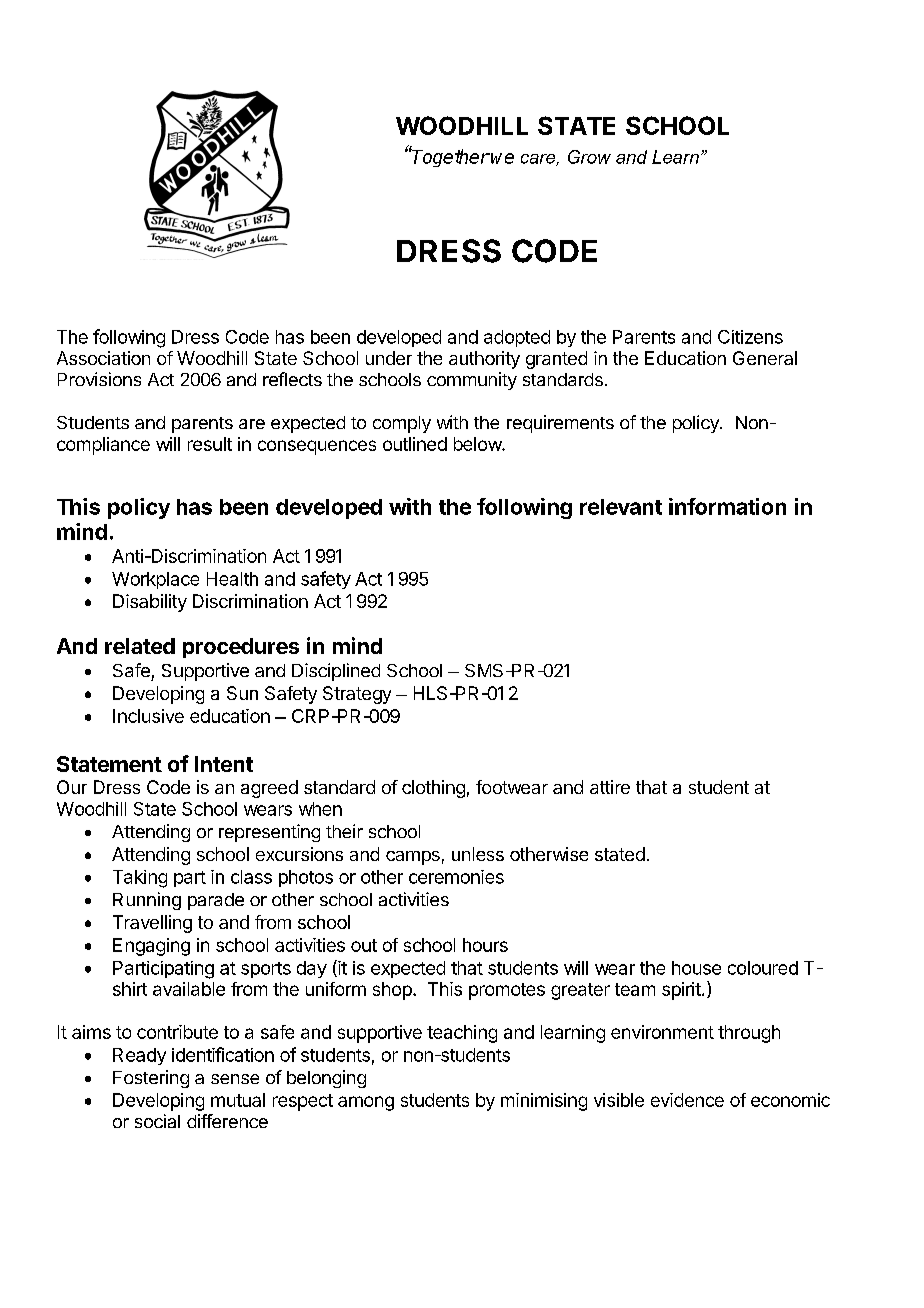 The image size is (924, 1308). Describe the element at coordinates (336, 672) in the screenshot. I see `Disciplined` at that location.
